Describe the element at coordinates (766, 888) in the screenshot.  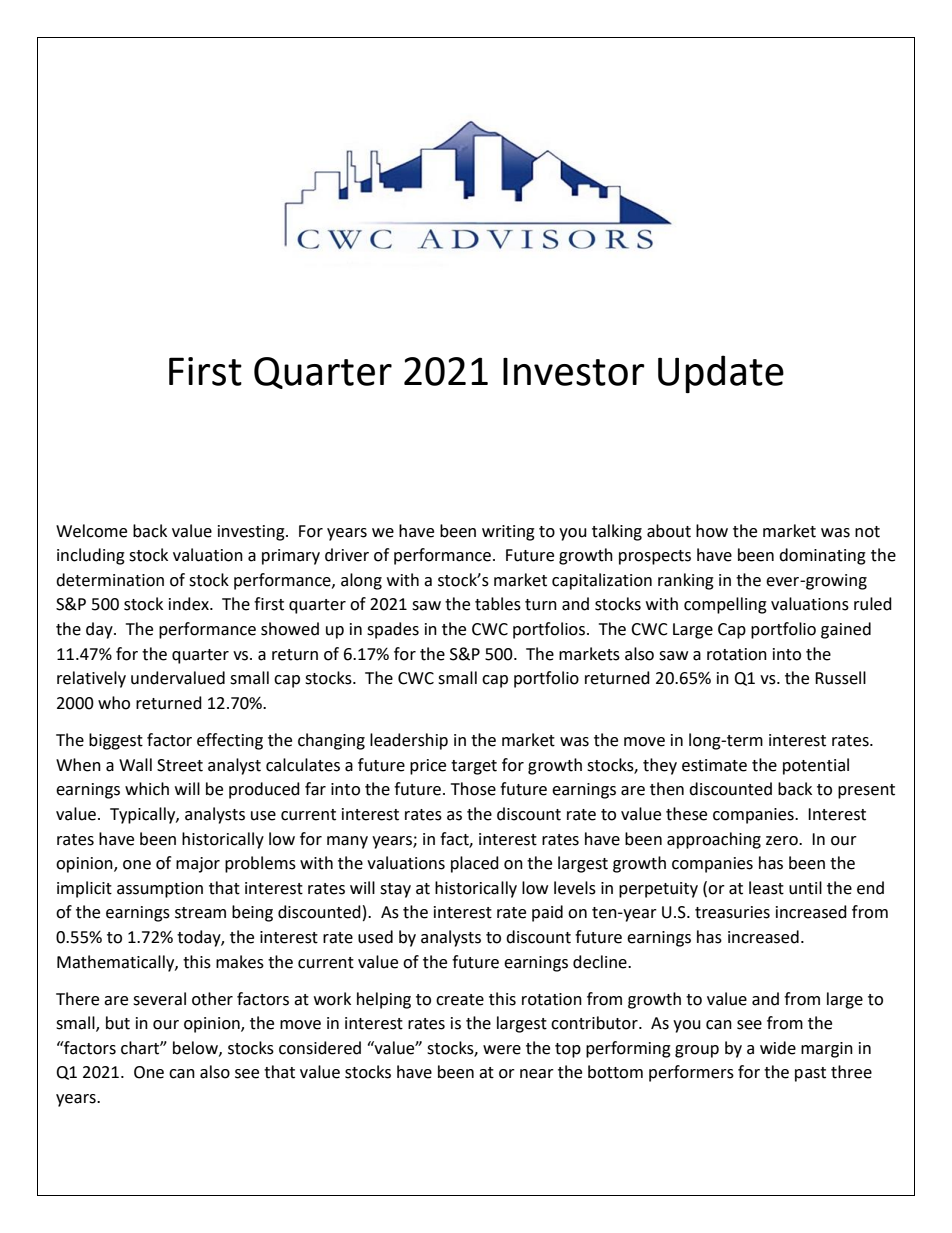
I see `least` at that location.
